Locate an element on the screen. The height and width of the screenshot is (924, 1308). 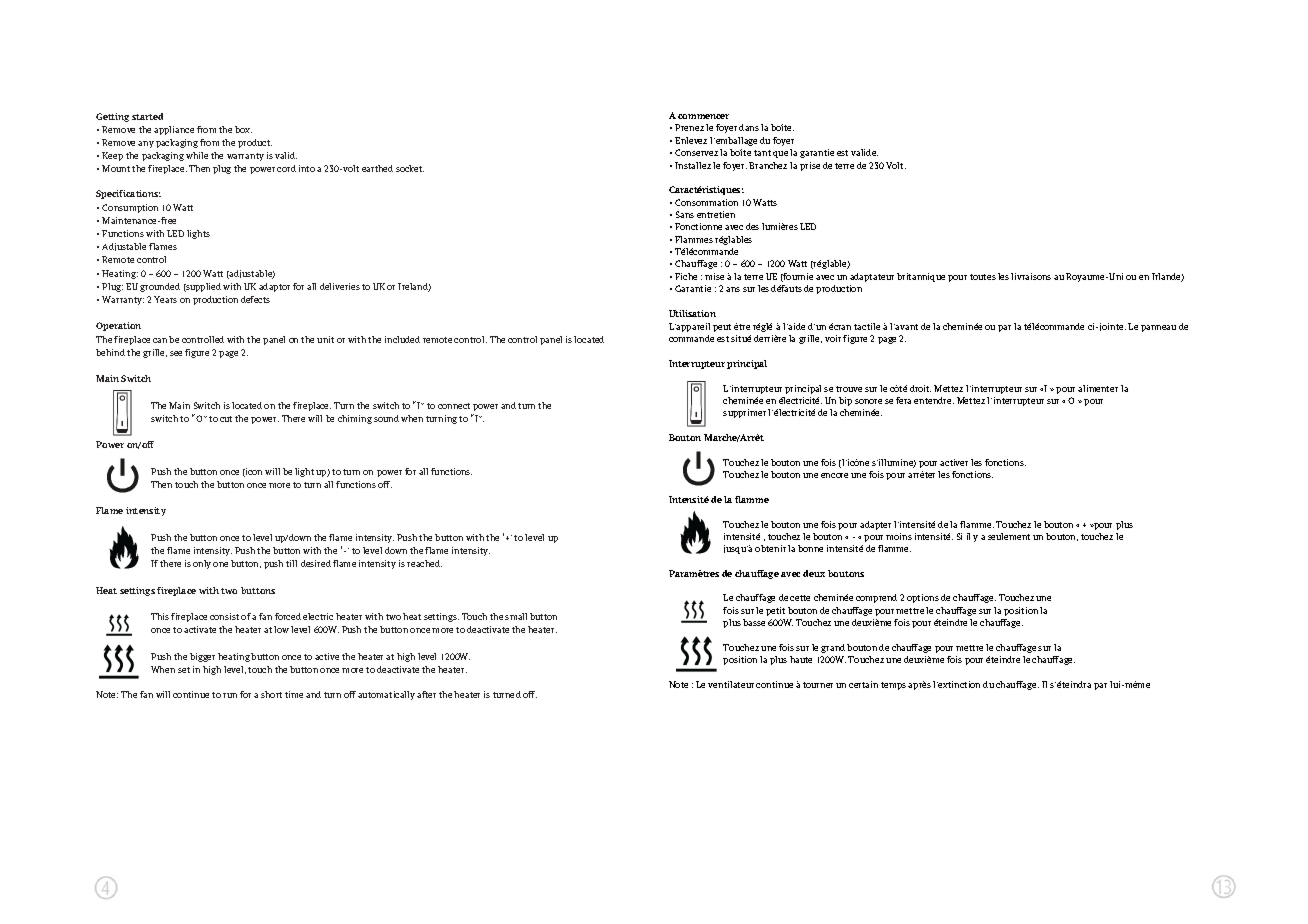
run is located at coordinates (230, 695).
